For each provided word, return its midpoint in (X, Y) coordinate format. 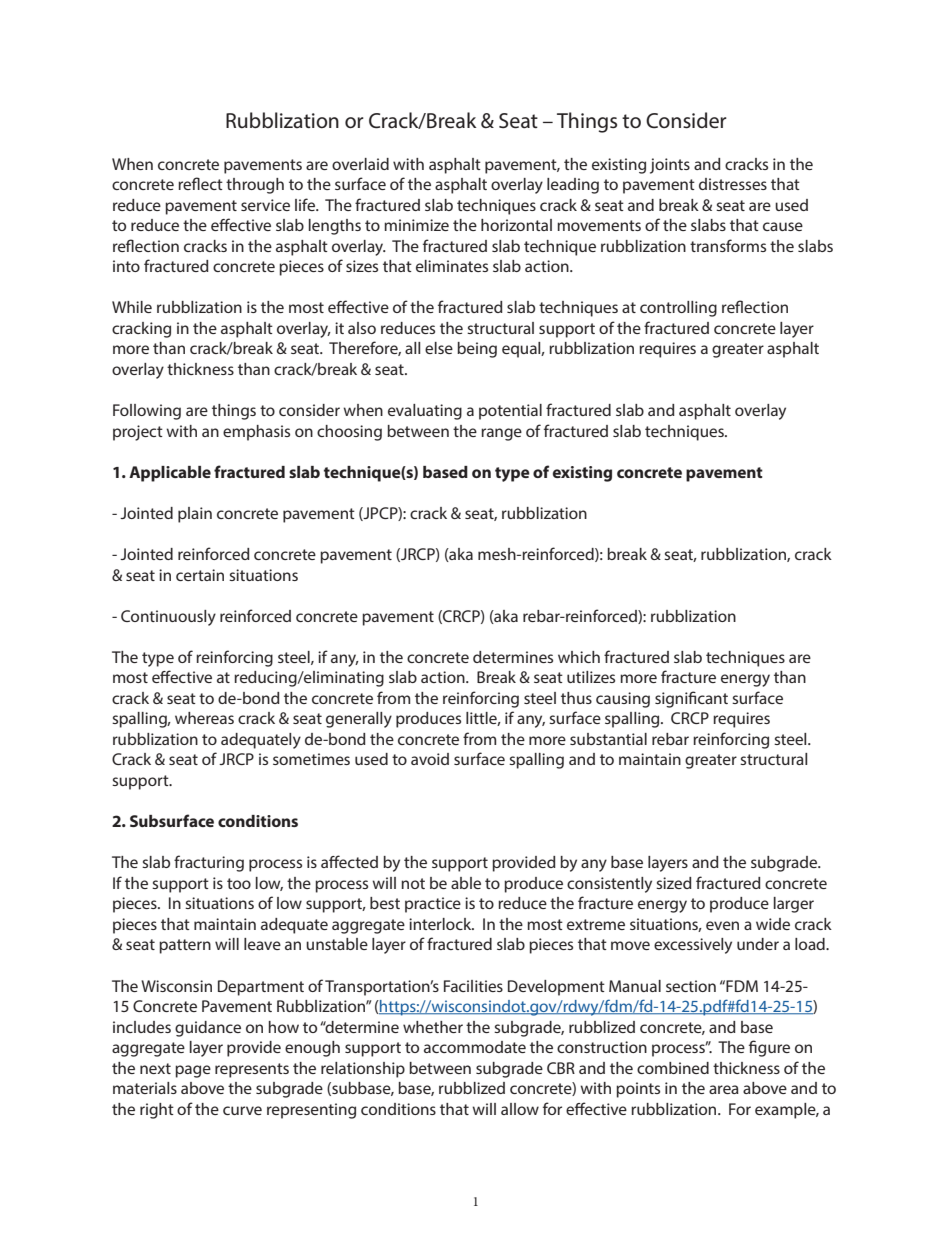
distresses (733, 184)
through (255, 186)
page (193, 1071)
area (724, 1089)
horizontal (516, 225)
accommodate (475, 1047)
